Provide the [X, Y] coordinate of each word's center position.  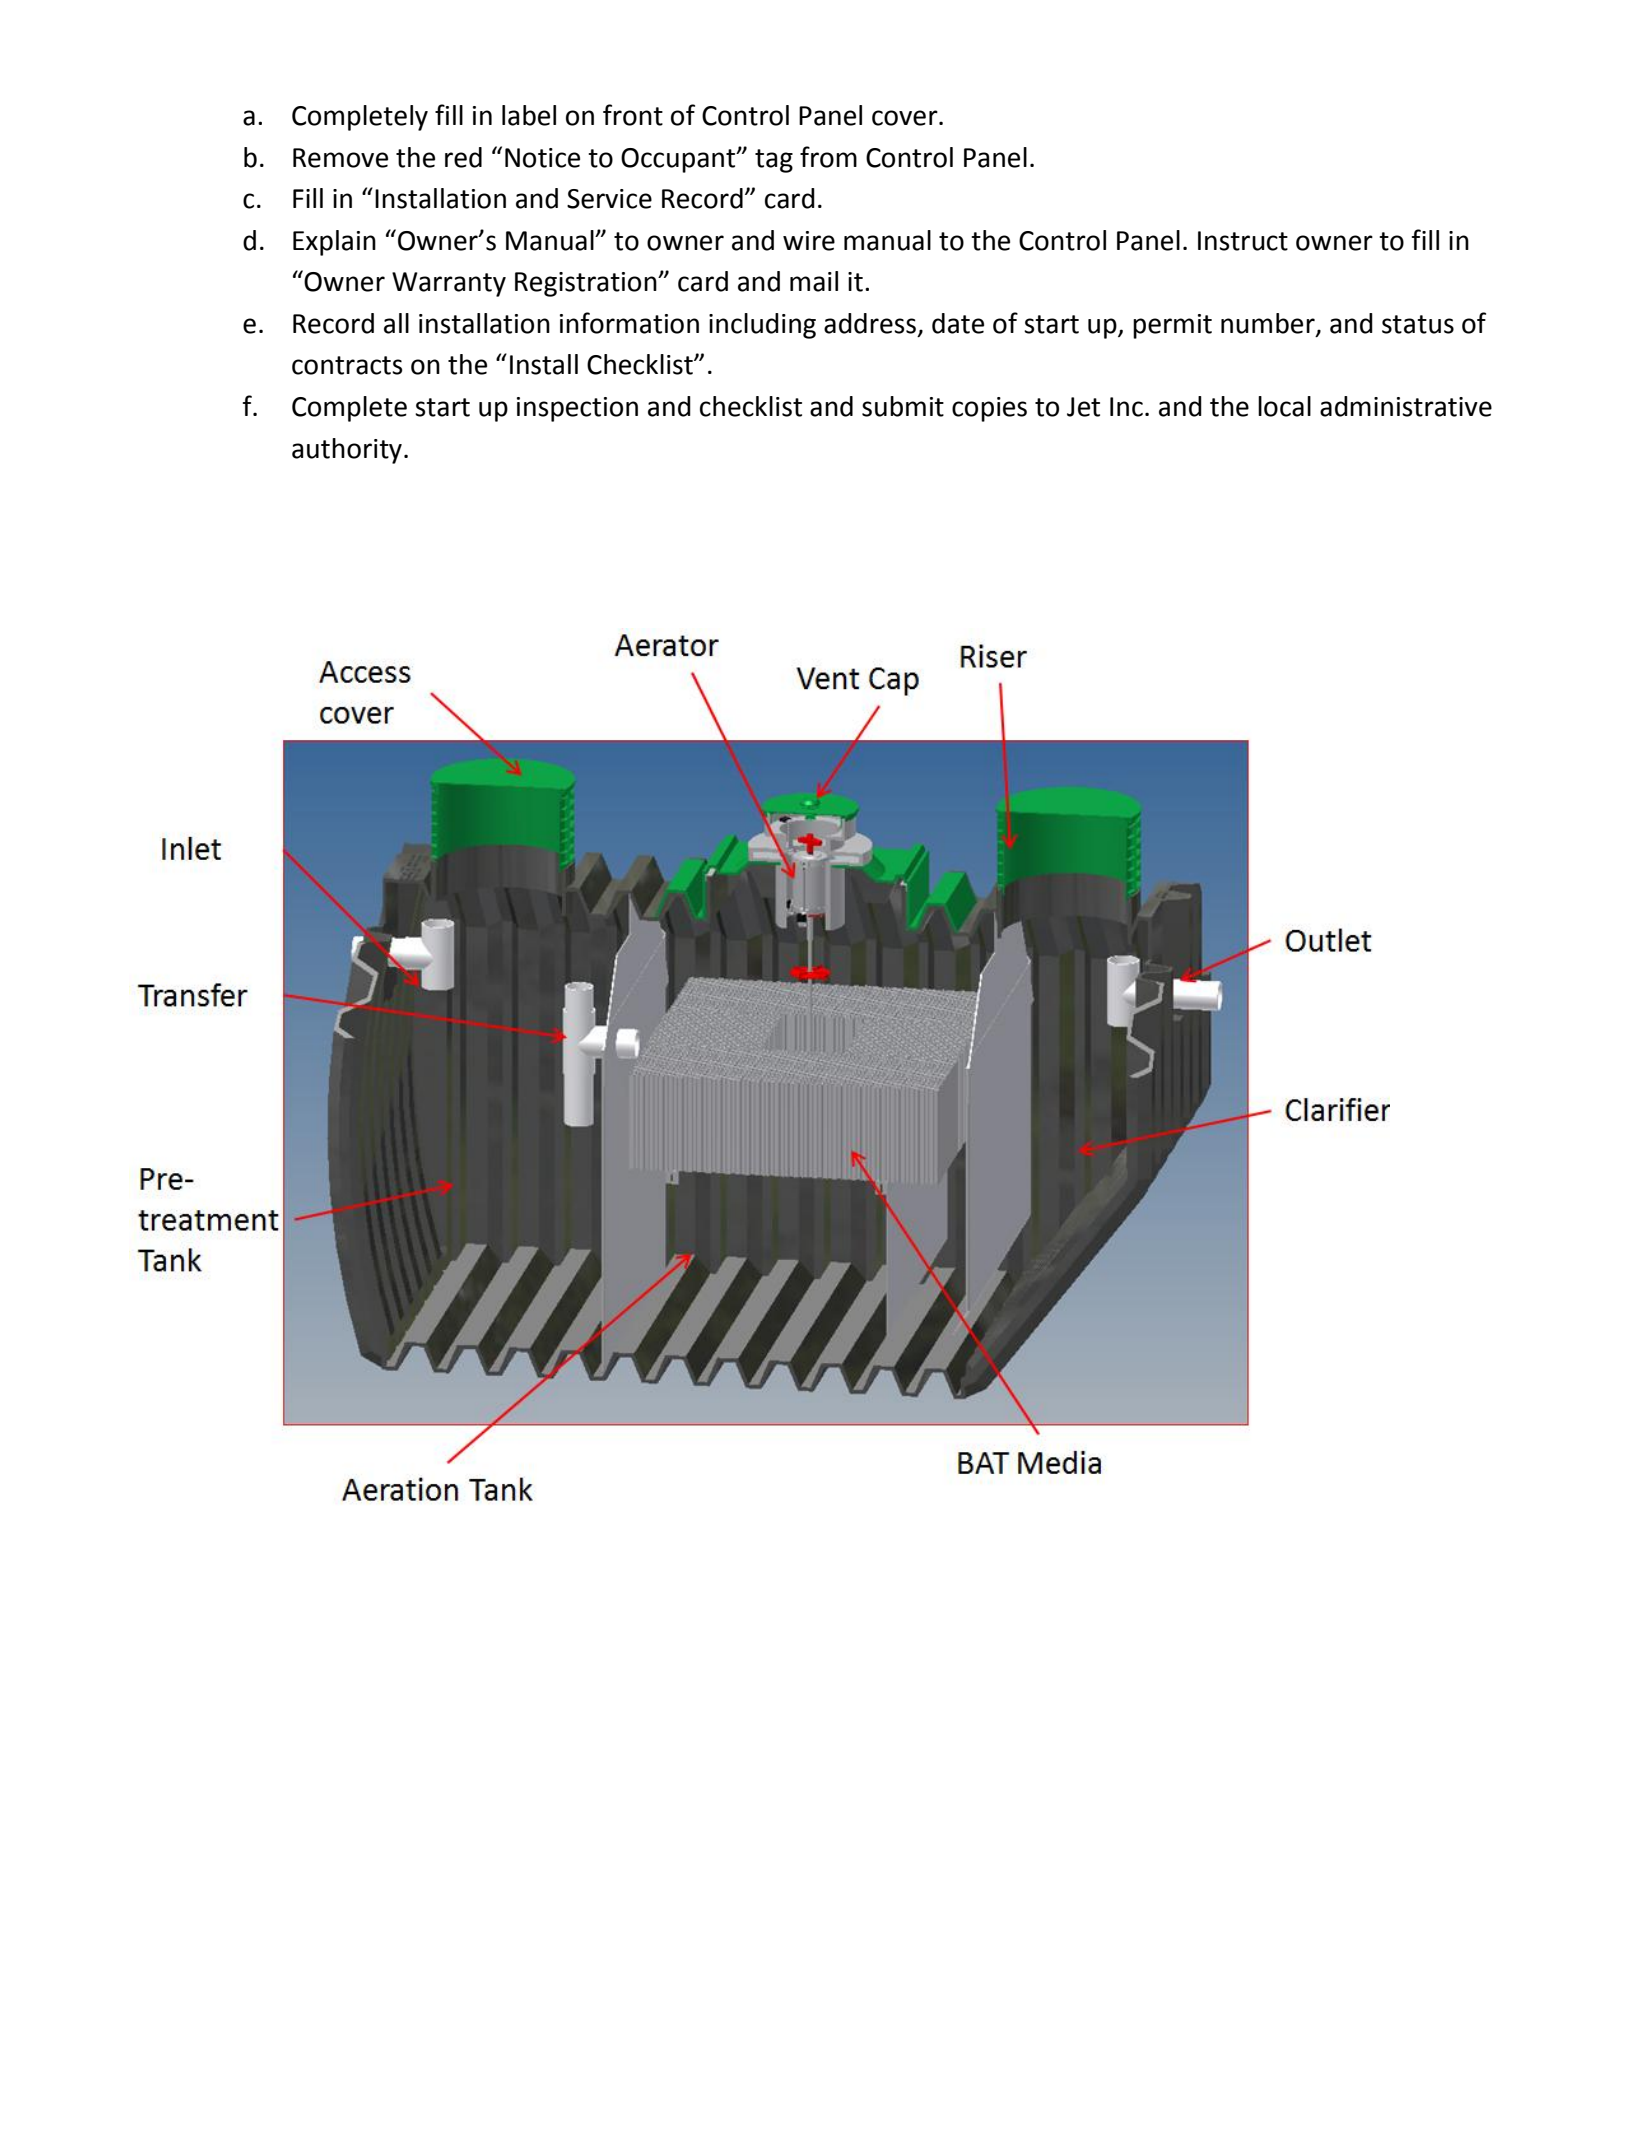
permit [1172, 326]
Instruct [1243, 241]
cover [906, 118]
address [871, 324]
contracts [347, 365]
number [1269, 324]
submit [903, 406]
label [529, 115]
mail [814, 281]
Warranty [449, 284]
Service [609, 199]
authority [347, 451]
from [828, 157]
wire [809, 241]
